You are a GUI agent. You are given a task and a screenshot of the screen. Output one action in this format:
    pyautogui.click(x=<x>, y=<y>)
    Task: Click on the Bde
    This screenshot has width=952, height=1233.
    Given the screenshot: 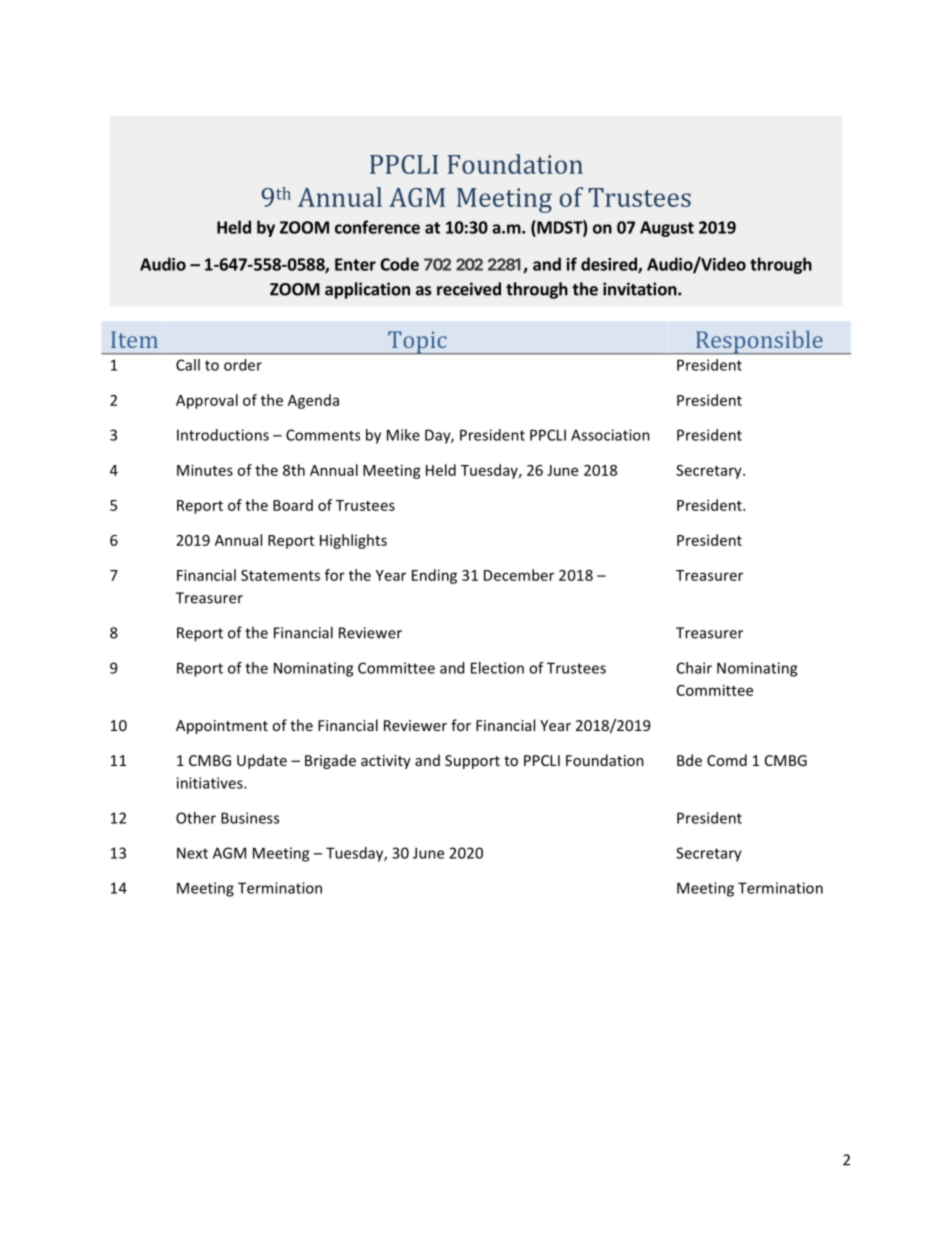 What is the action you would take?
    pyautogui.click(x=689, y=760)
